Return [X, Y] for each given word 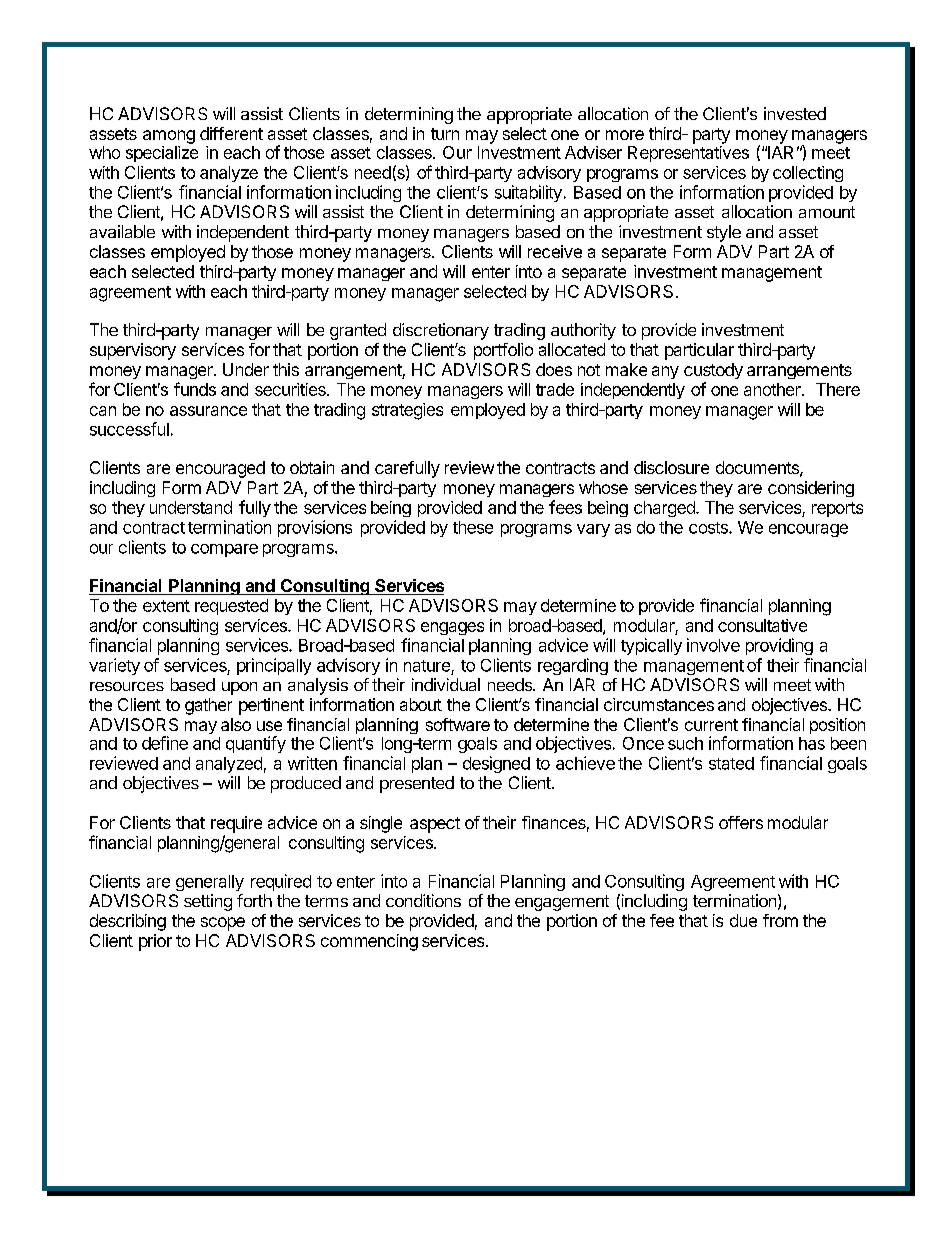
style [724, 233]
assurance [208, 411]
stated [731, 763]
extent [166, 606]
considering [811, 489]
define [165, 743]
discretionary [441, 331]
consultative [762, 625]
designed [496, 764]
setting [208, 902]
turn [445, 134]
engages [452, 628]
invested [795, 113]
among [169, 137]
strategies [407, 411]
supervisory [133, 351]
